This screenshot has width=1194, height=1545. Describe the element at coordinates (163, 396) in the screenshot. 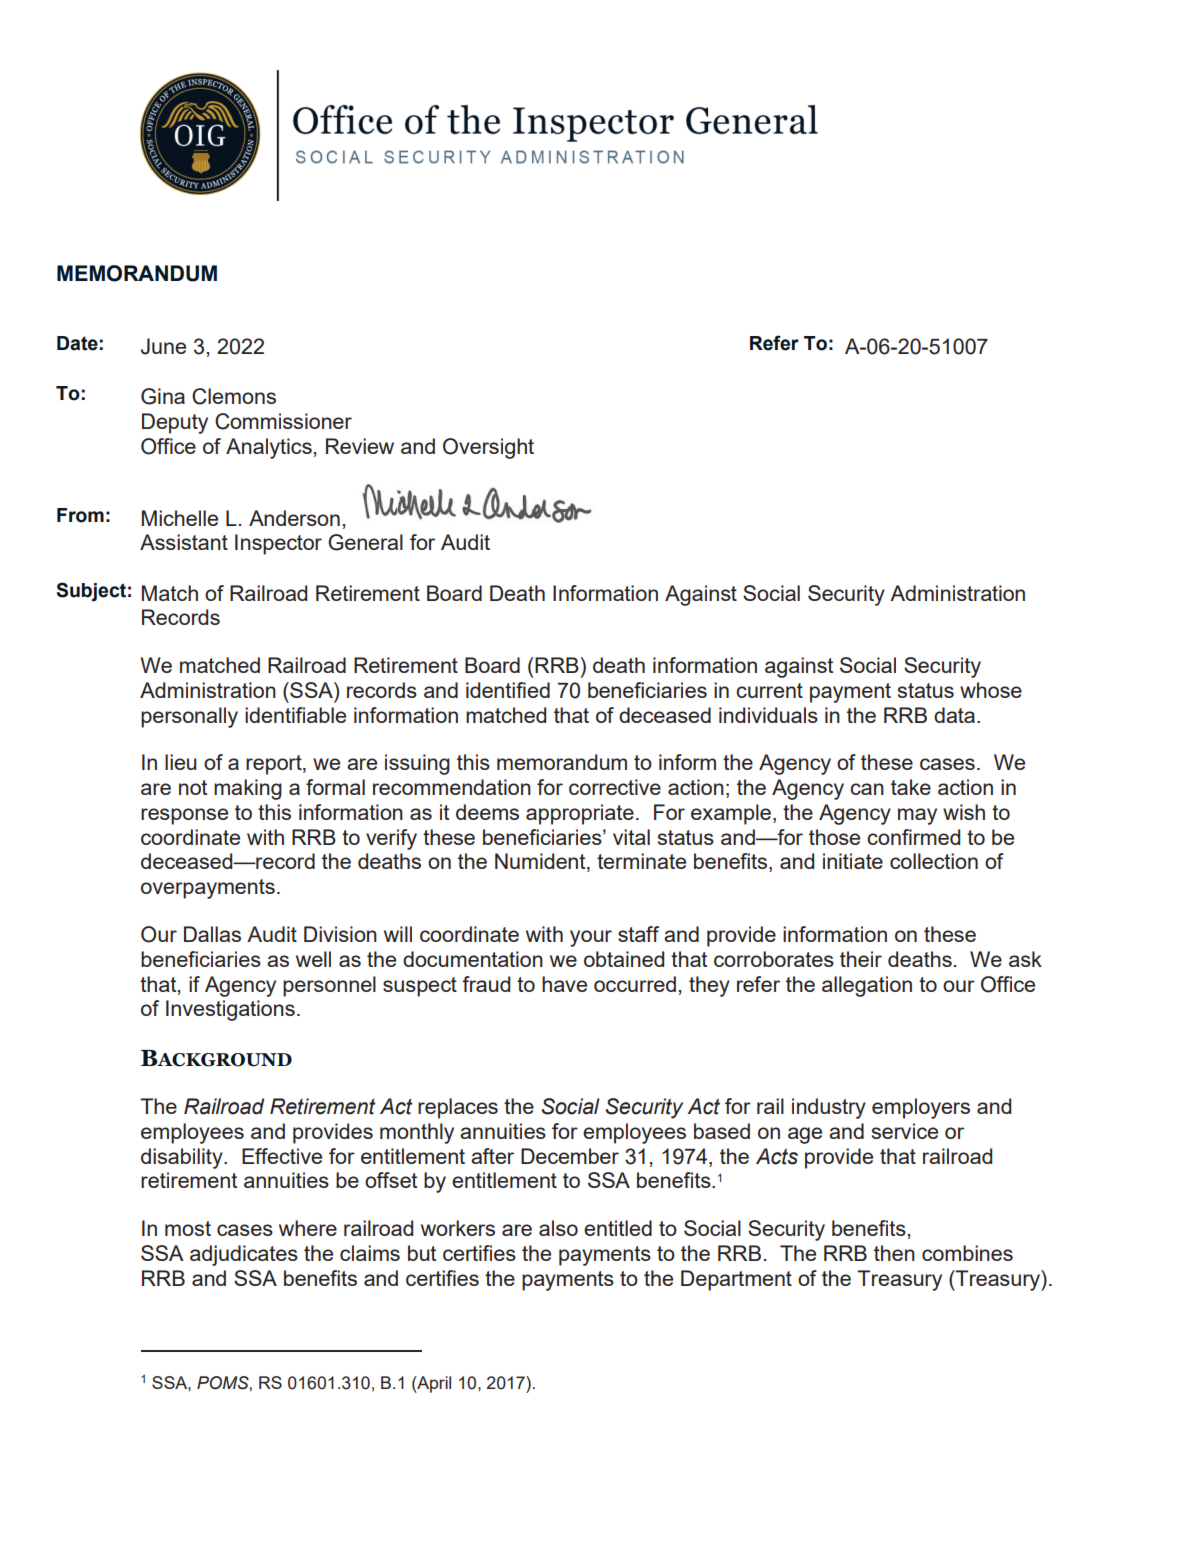

I see `Gina` at that location.
